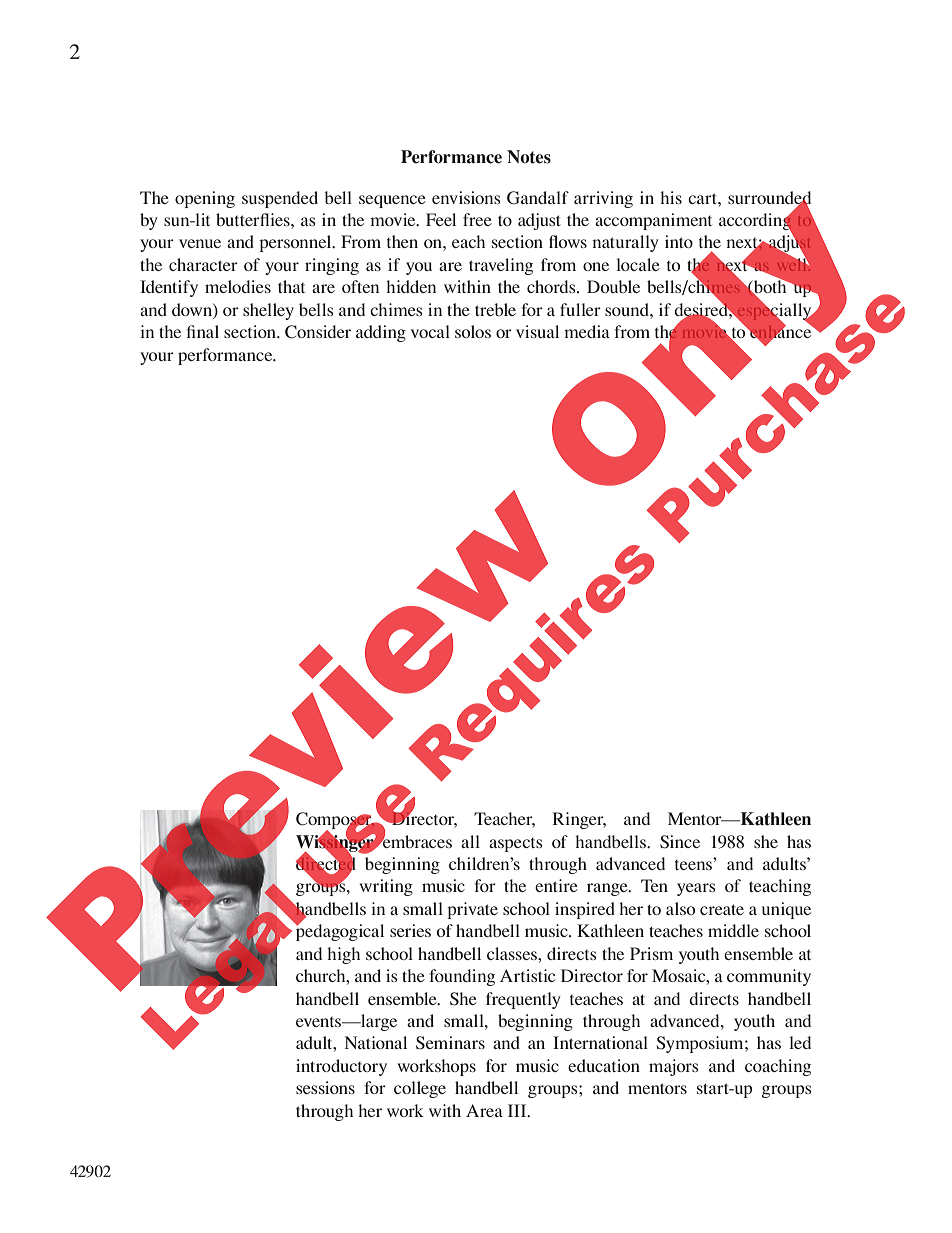 The height and width of the image is (1233, 952). Describe the element at coordinates (680, 842) in the image. I see `Since` at that location.
